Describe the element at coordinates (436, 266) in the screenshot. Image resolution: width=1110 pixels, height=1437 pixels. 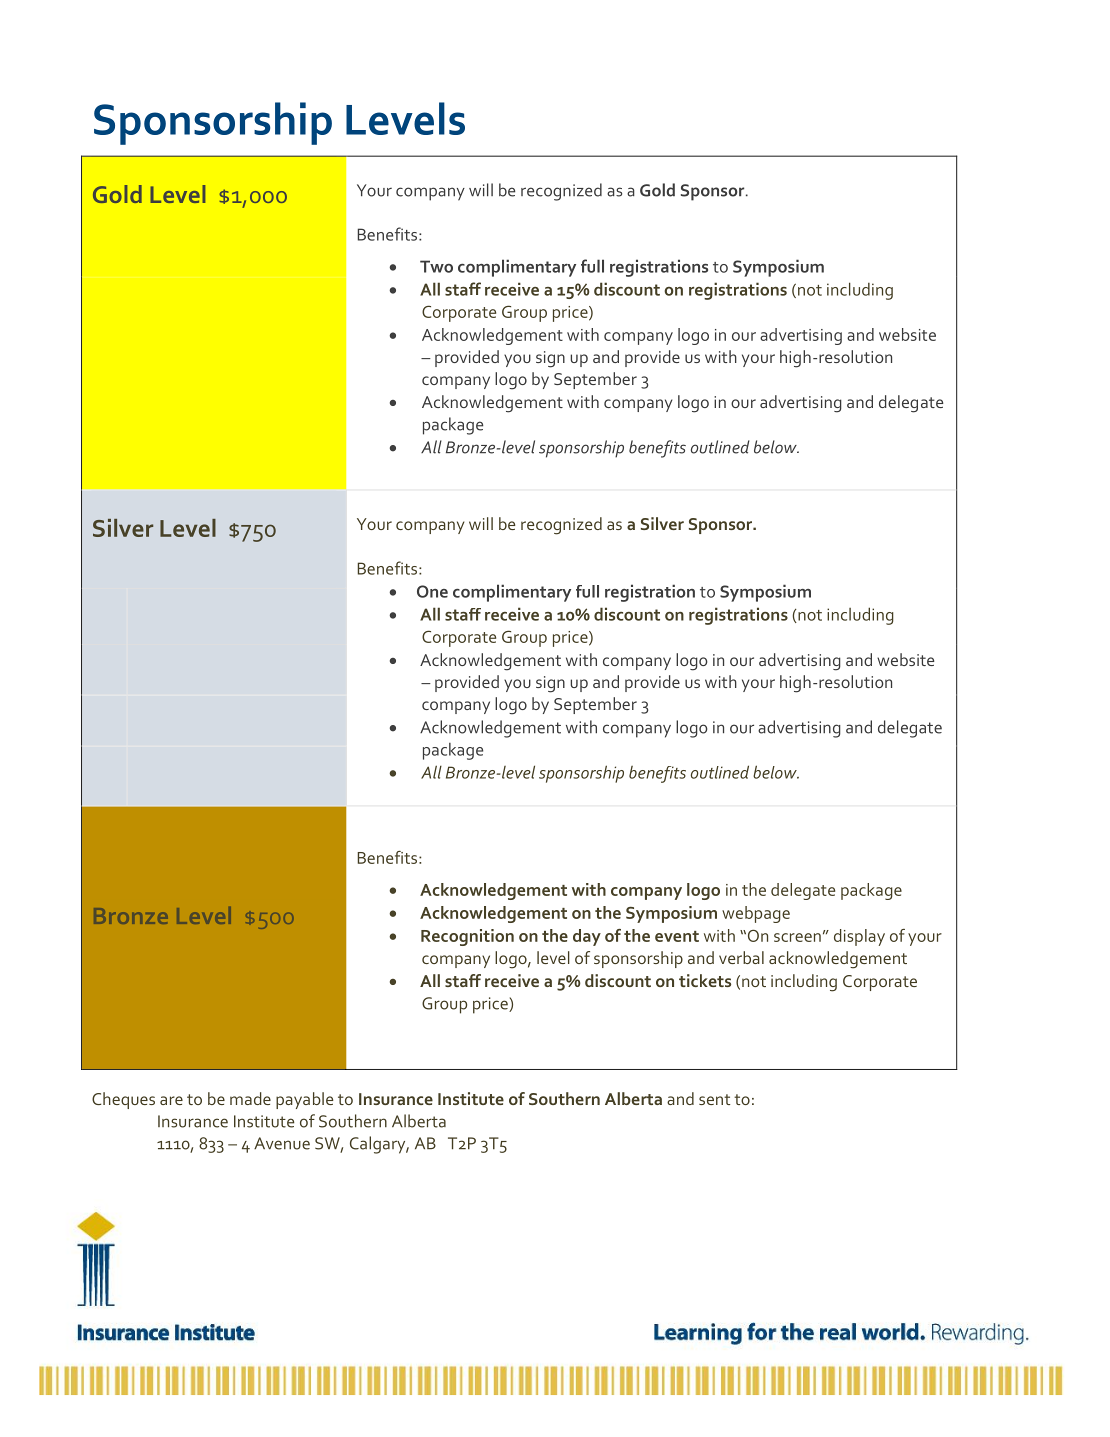
I see `Two` at that location.
